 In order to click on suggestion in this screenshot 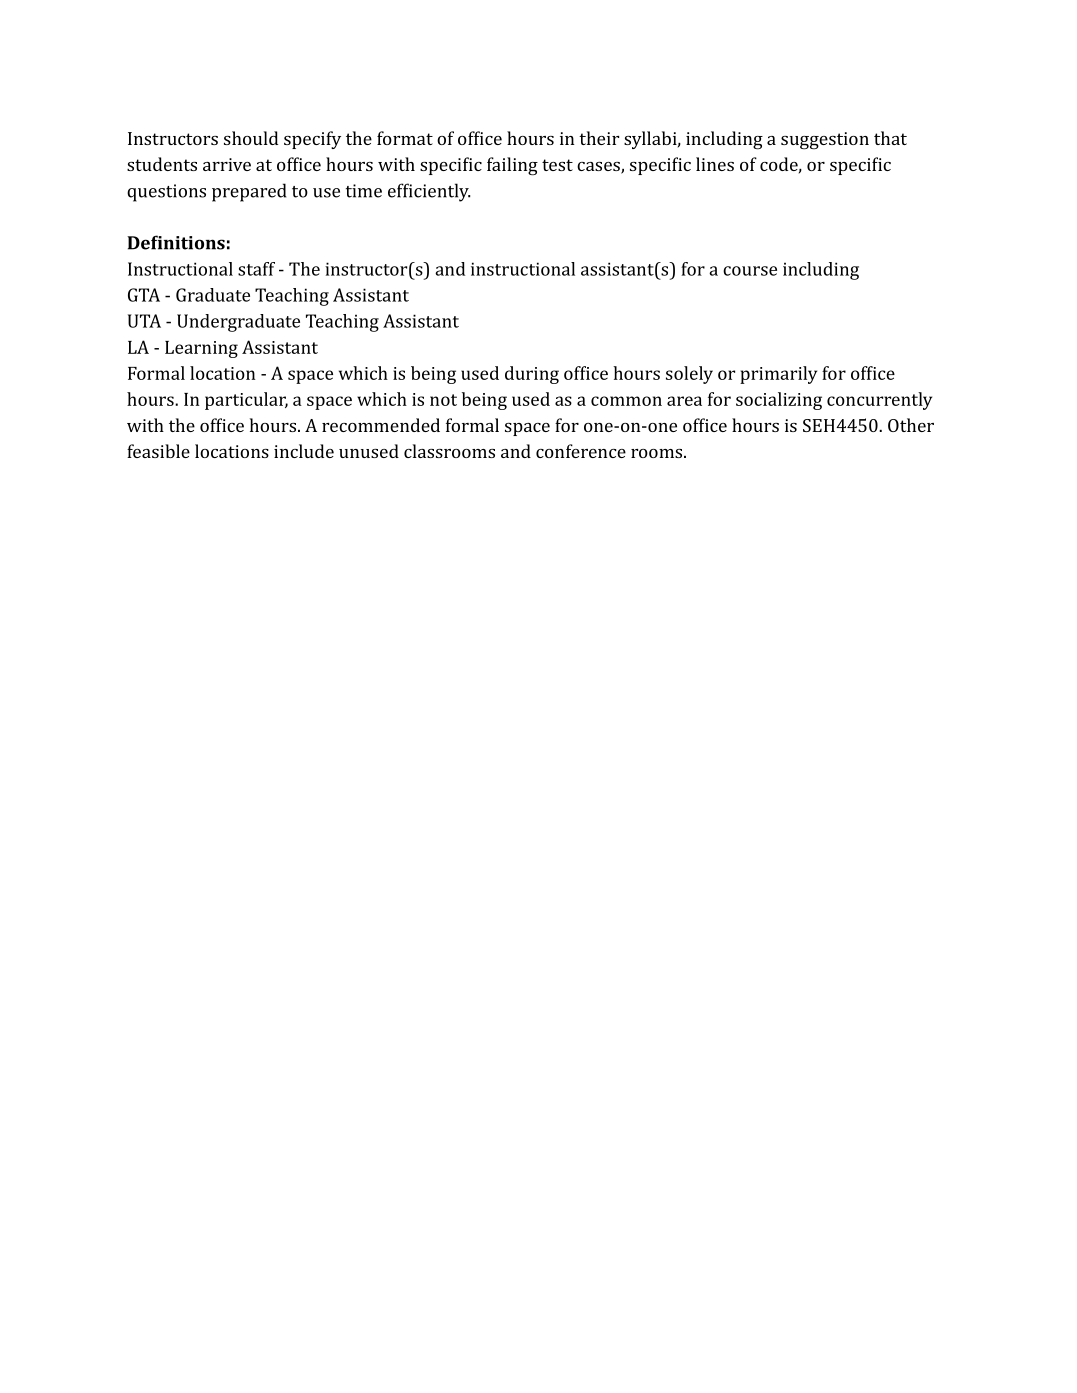, I will do `click(825, 141)`.
